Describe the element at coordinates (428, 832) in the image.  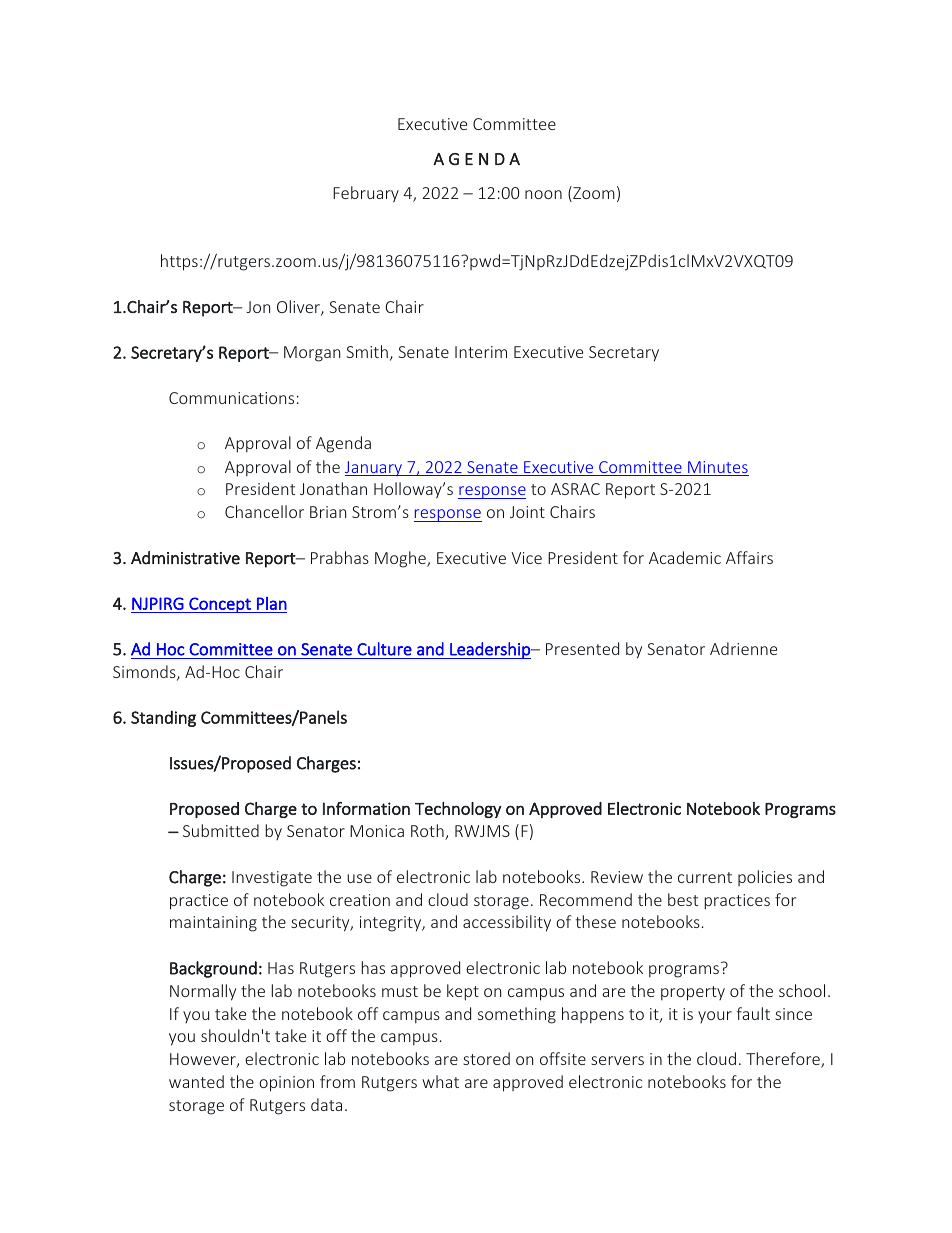
I see `Roth` at that location.
